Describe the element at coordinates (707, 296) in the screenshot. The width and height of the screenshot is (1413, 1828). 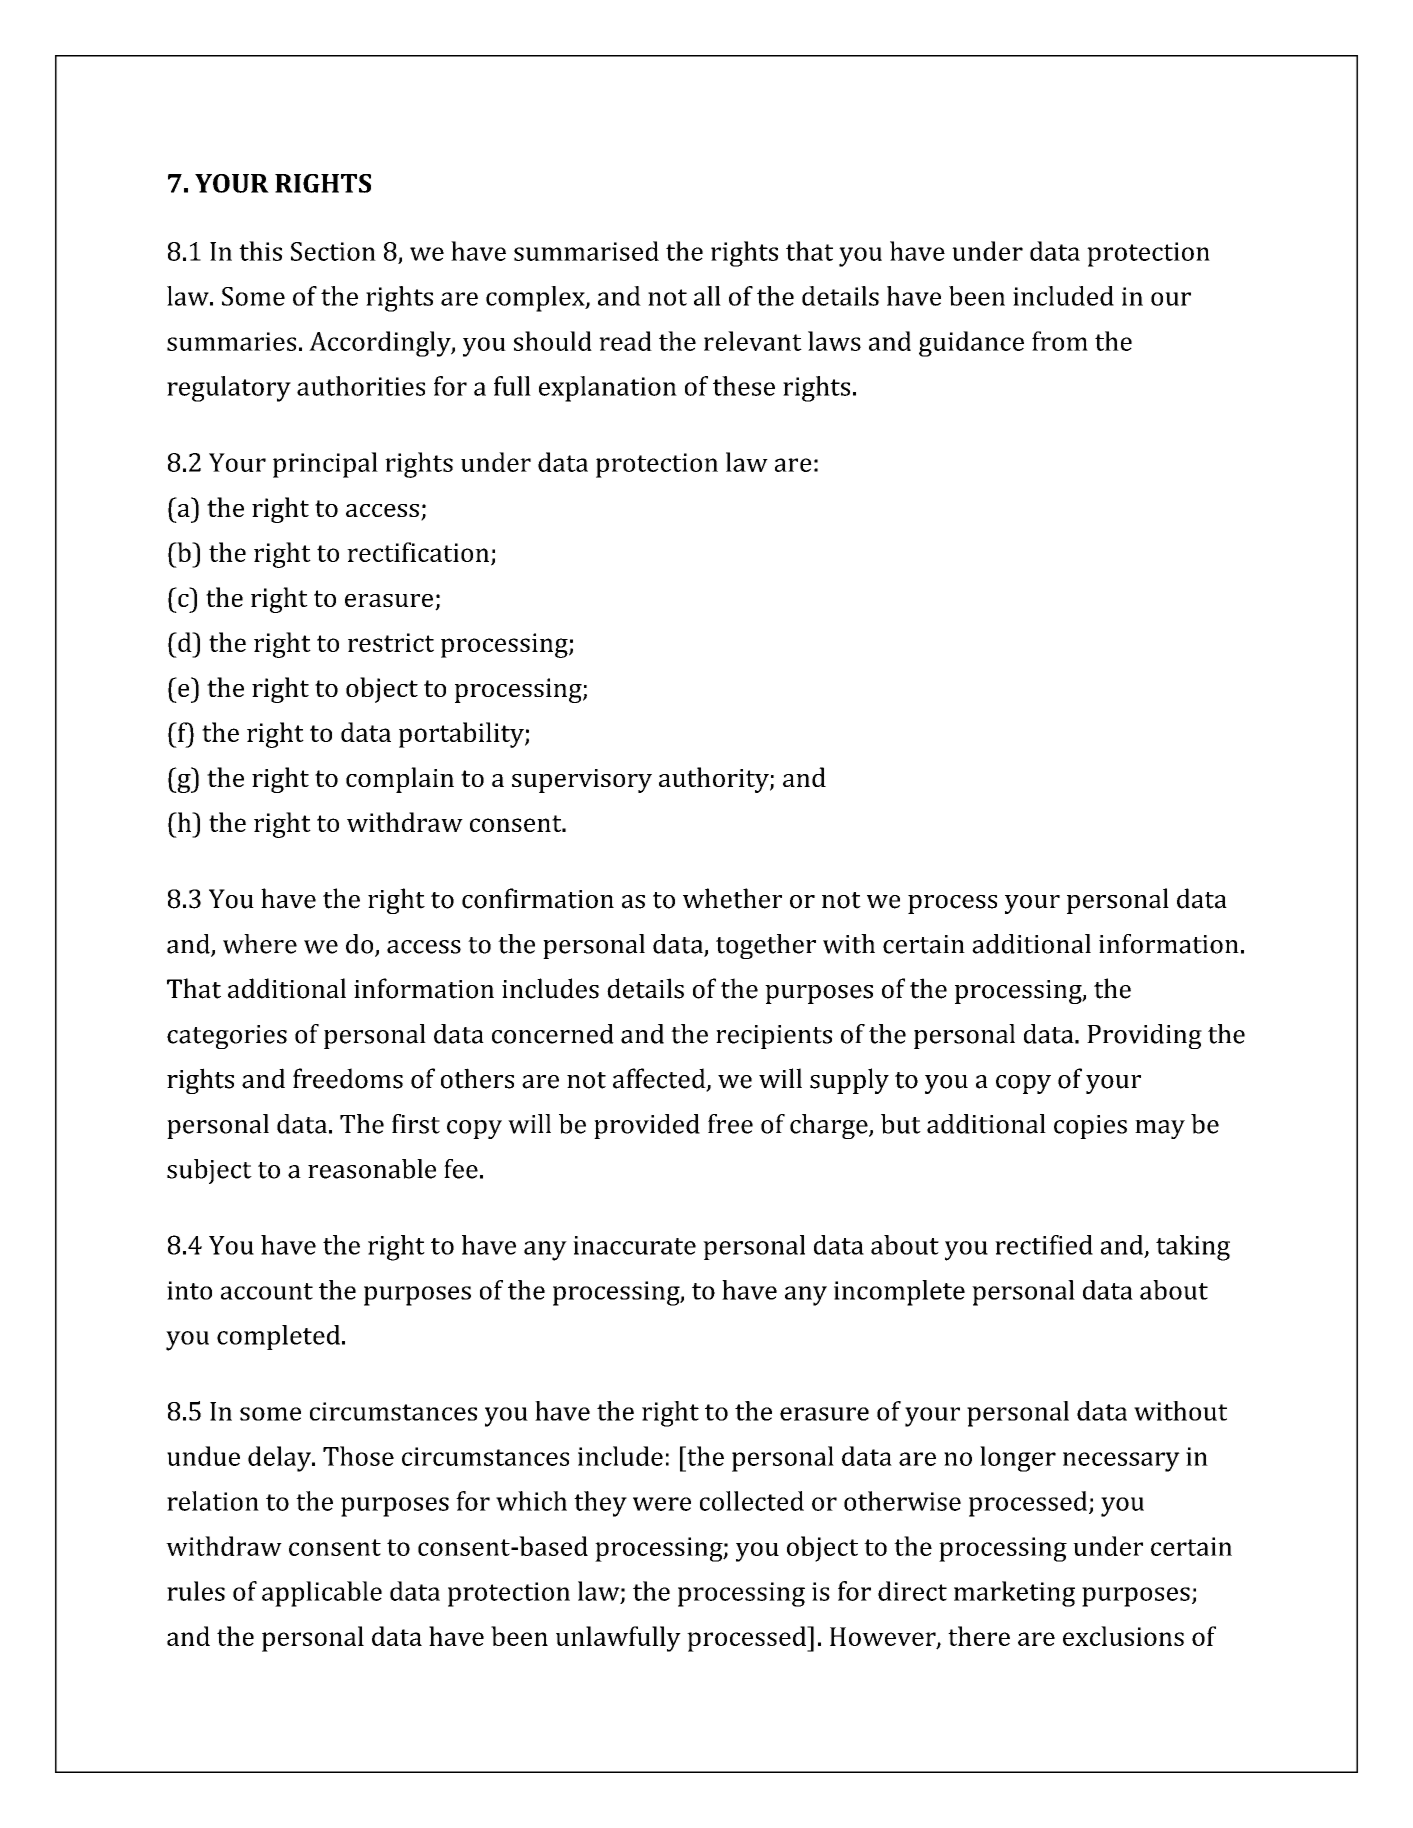
I see `all` at that location.
